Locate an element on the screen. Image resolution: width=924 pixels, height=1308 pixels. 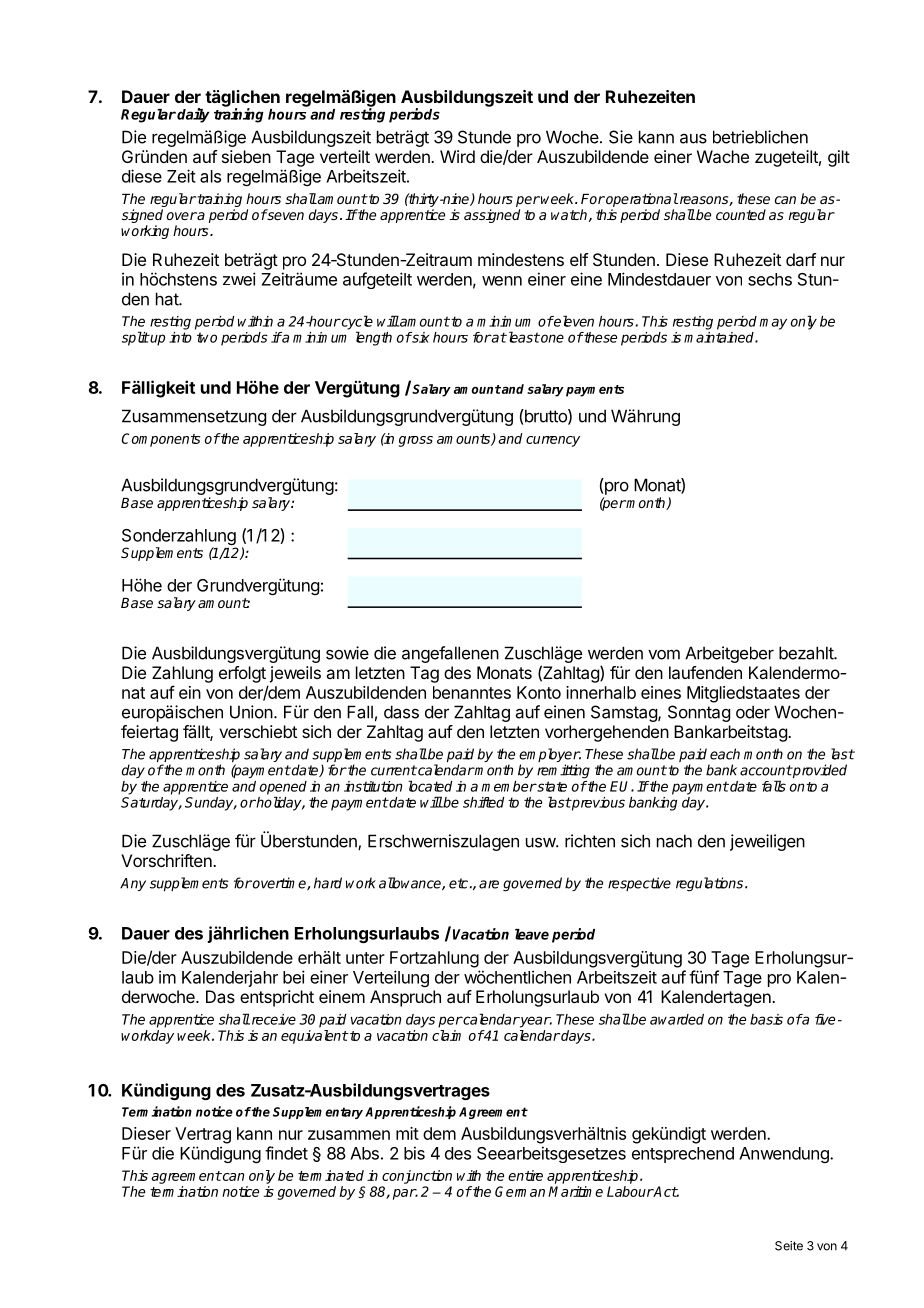
counted is located at coordinates (741, 214).
